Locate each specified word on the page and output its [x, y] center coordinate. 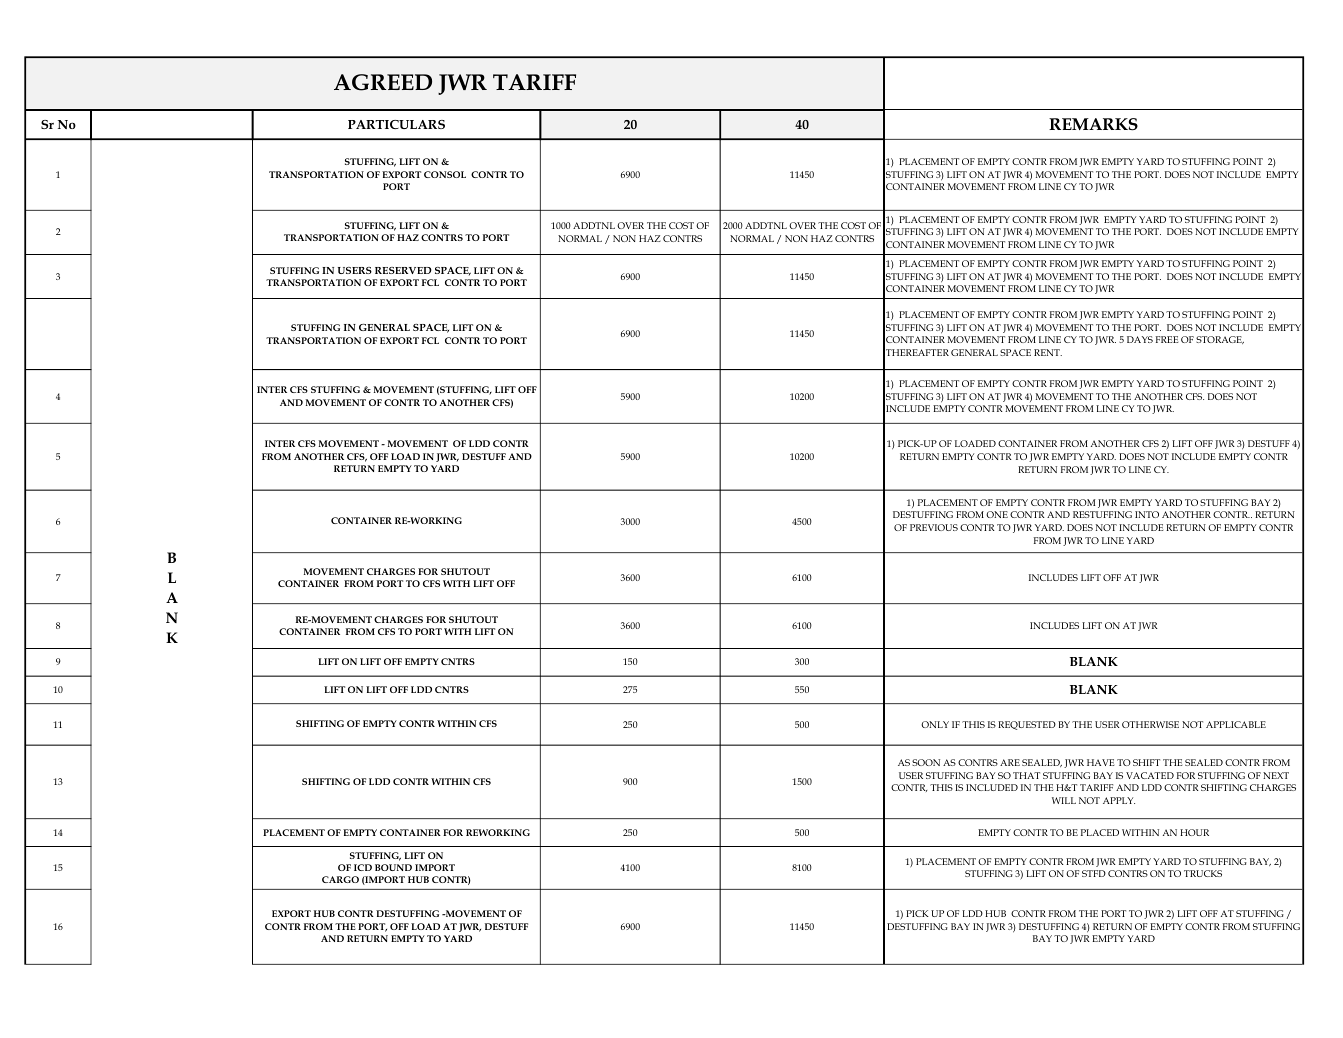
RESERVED [403, 270]
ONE [997, 514]
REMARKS [1093, 124]
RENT [1048, 352]
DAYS [1140, 339]
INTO [1147, 514]
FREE [1167, 339]
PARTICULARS [396, 124]
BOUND [393, 867]
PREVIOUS [934, 527]
